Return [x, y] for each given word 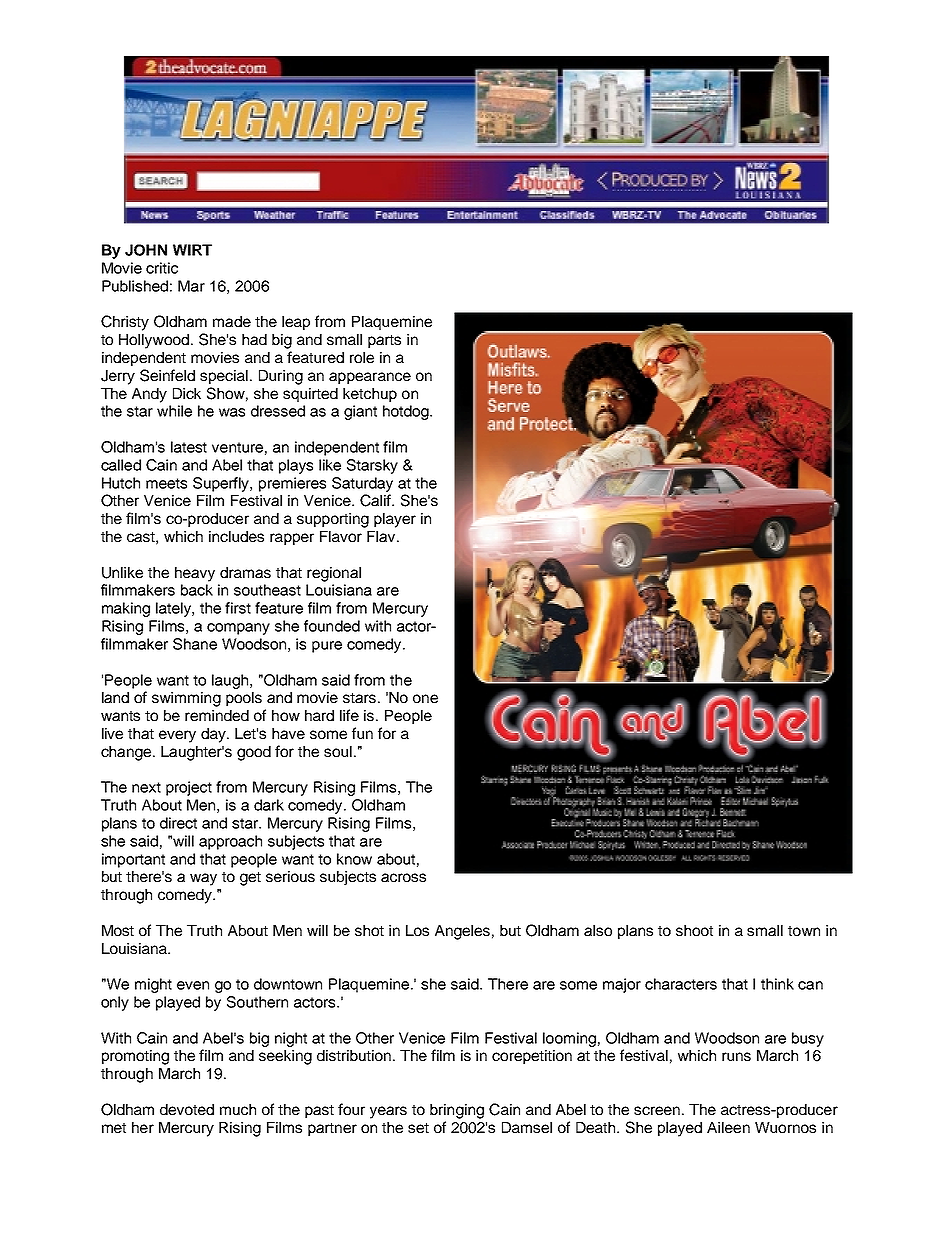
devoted [187, 1109]
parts [384, 341]
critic [162, 268]
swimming [186, 699]
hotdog [407, 412]
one [425, 698]
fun [362, 733]
